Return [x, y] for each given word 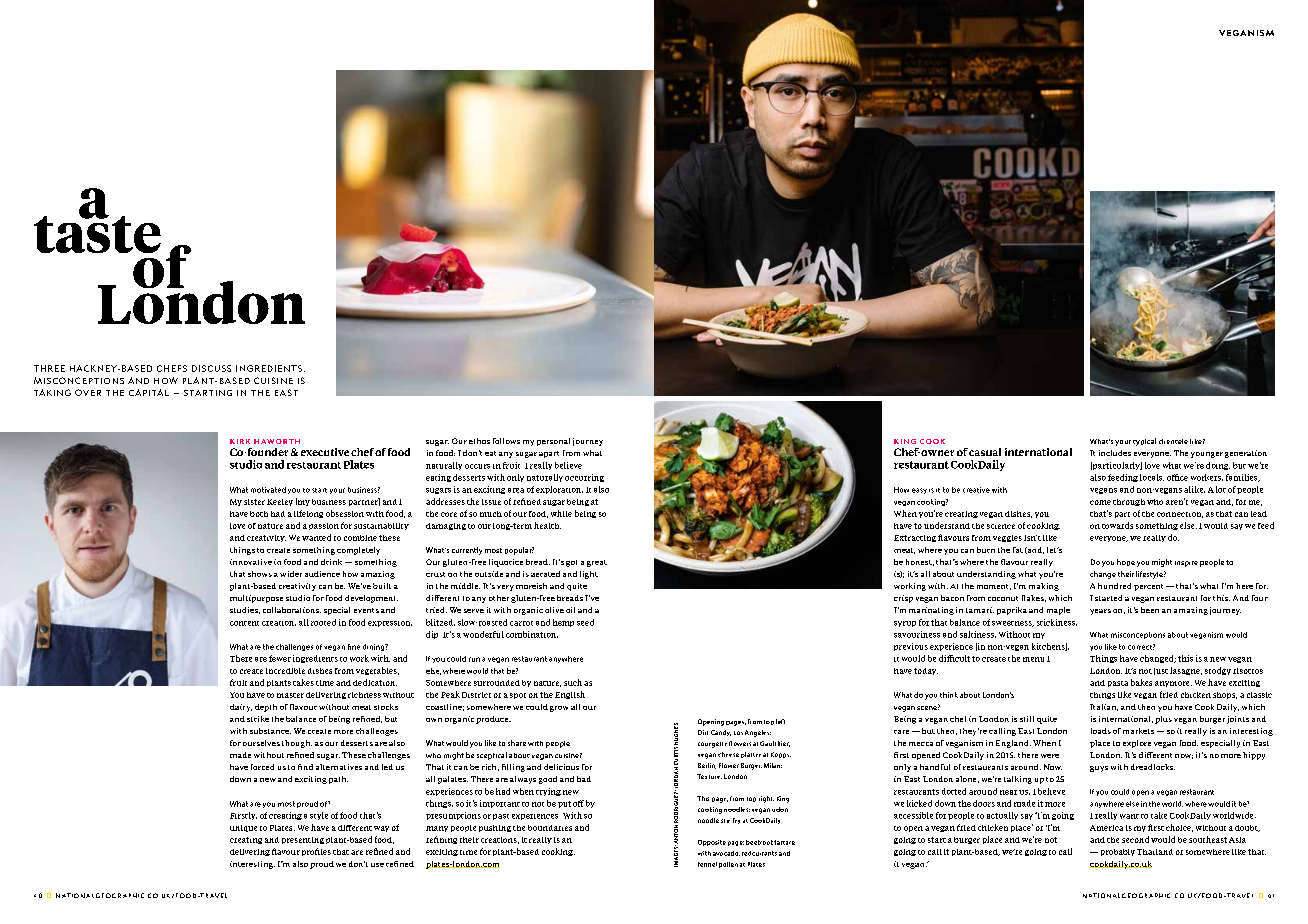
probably [1118, 852]
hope [1126, 562]
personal [553, 442]
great [597, 563]
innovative [251, 562]
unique [243, 828]
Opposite [712, 843]
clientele [1173, 441]
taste [97, 233]
